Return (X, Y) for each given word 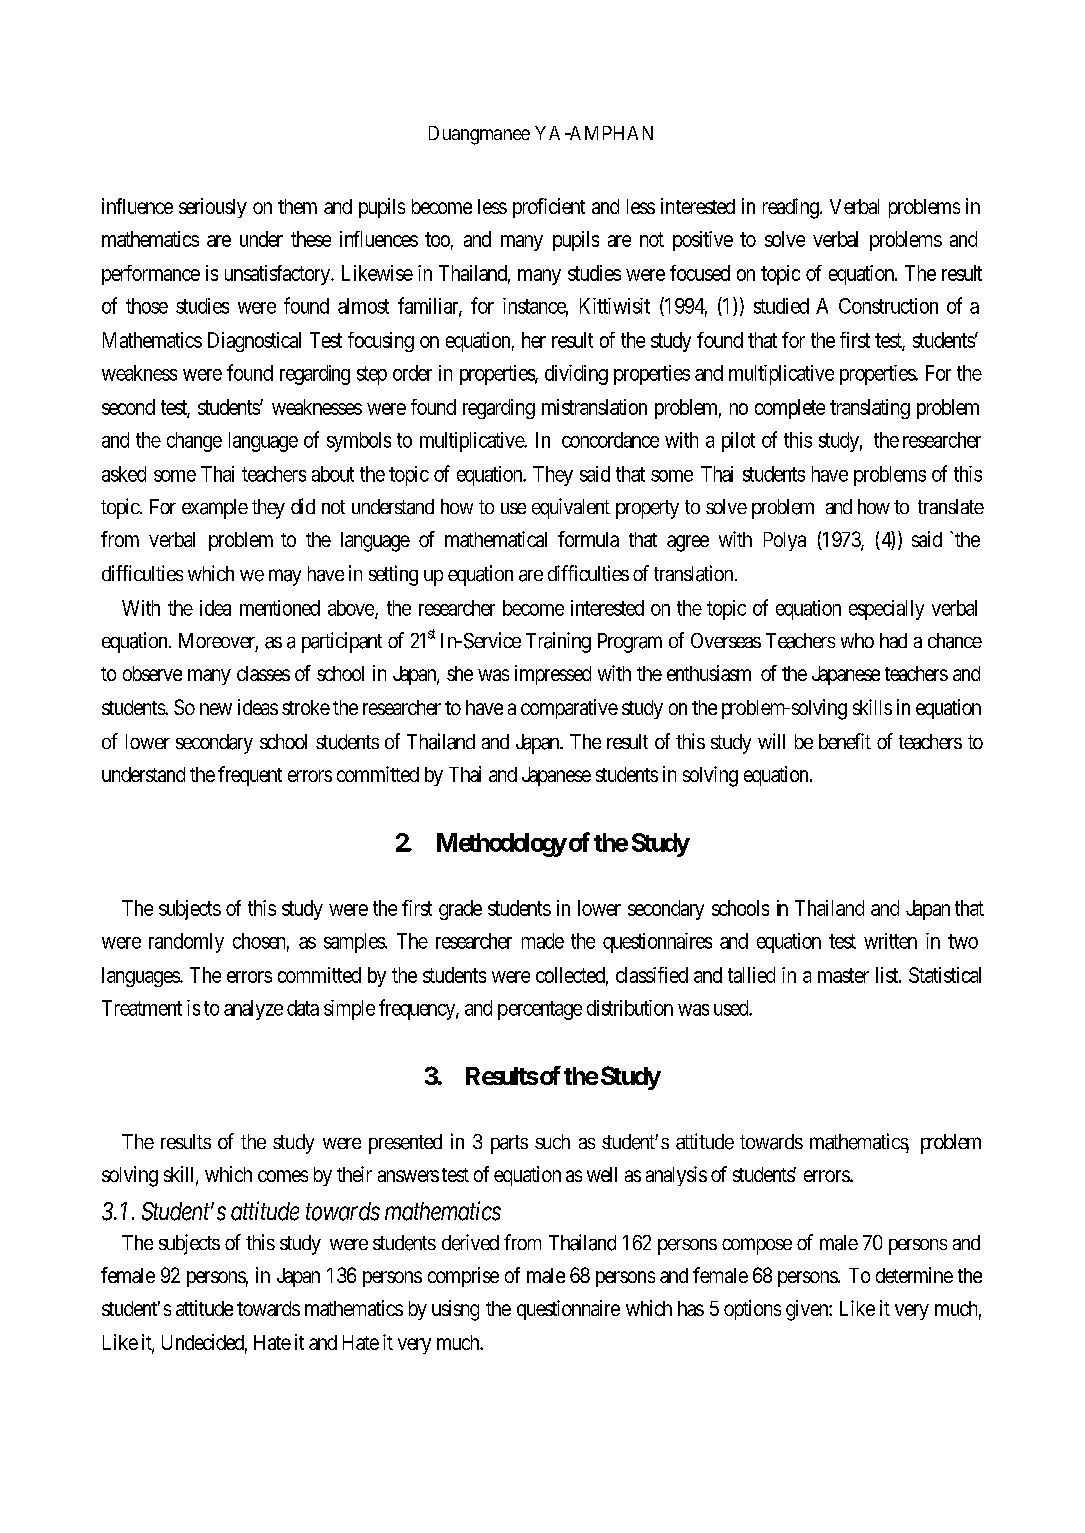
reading (792, 208)
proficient (549, 208)
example (215, 509)
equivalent (571, 508)
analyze (253, 1010)
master (843, 975)
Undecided (204, 1343)
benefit (845, 741)
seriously (213, 208)
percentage (540, 1010)
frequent (250, 776)
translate (951, 506)
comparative (569, 709)
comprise (463, 1277)
